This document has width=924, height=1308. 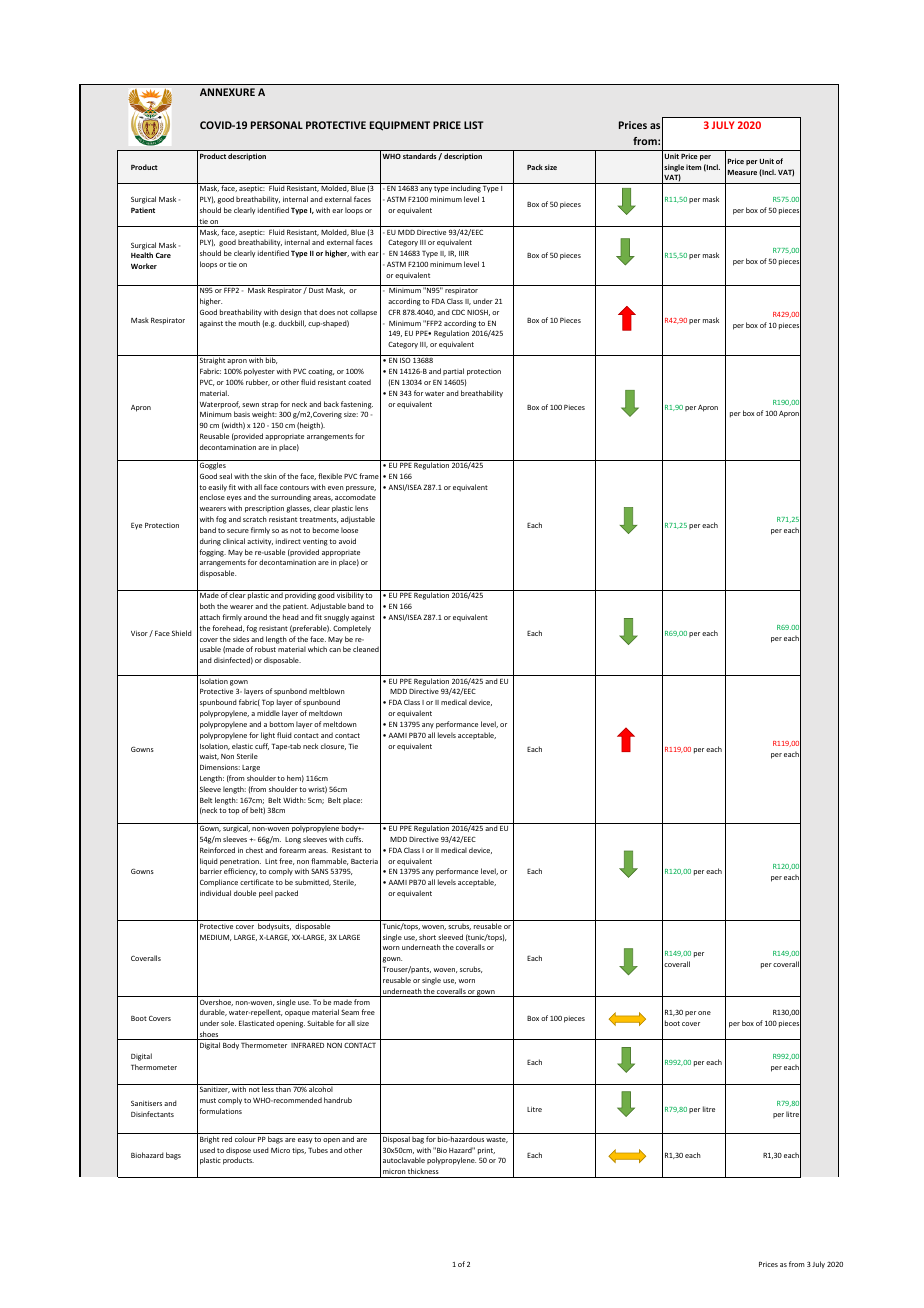 I want to click on Completely, so click(x=352, y=629).
